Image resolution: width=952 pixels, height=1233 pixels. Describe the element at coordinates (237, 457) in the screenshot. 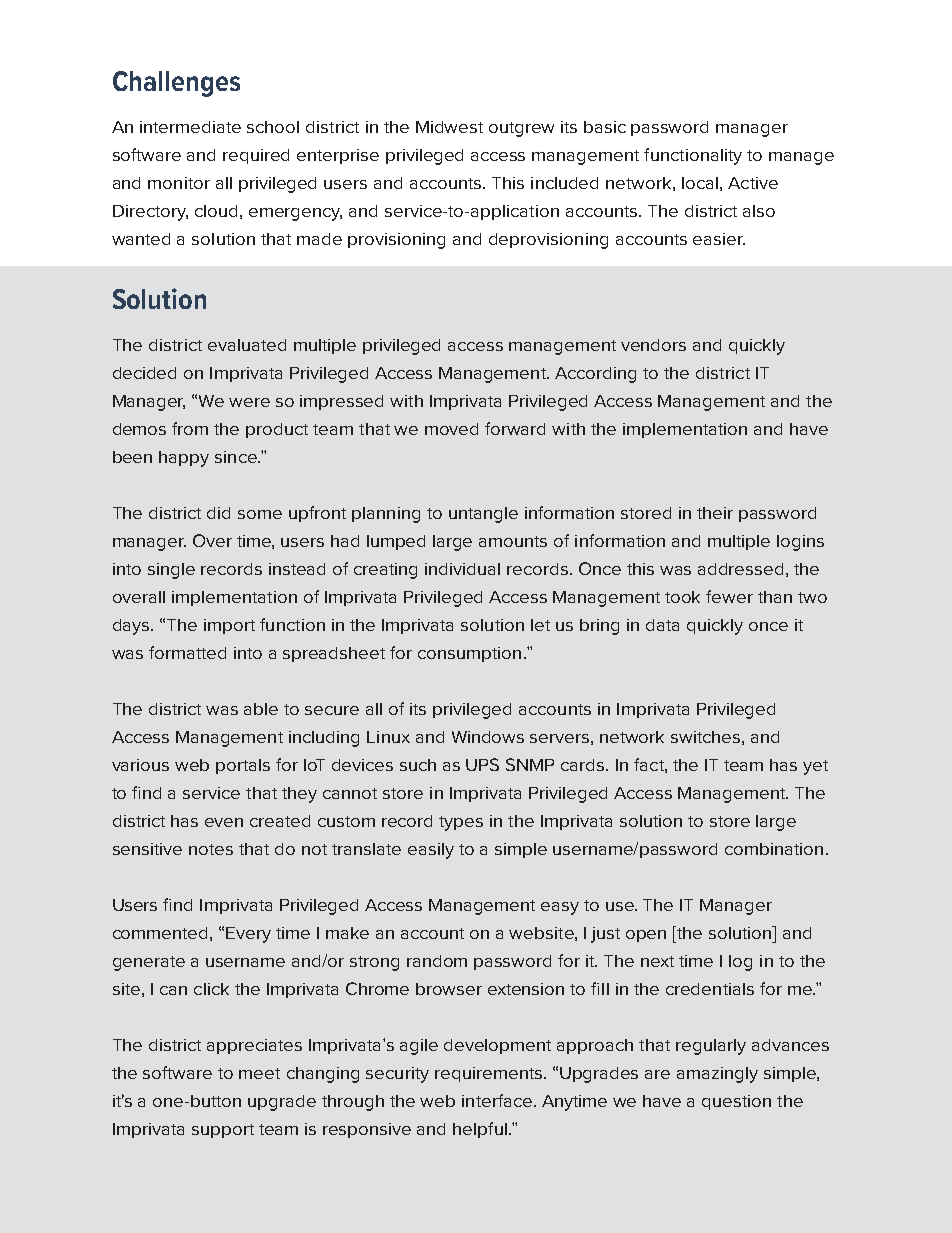

I see `since` at that location.
